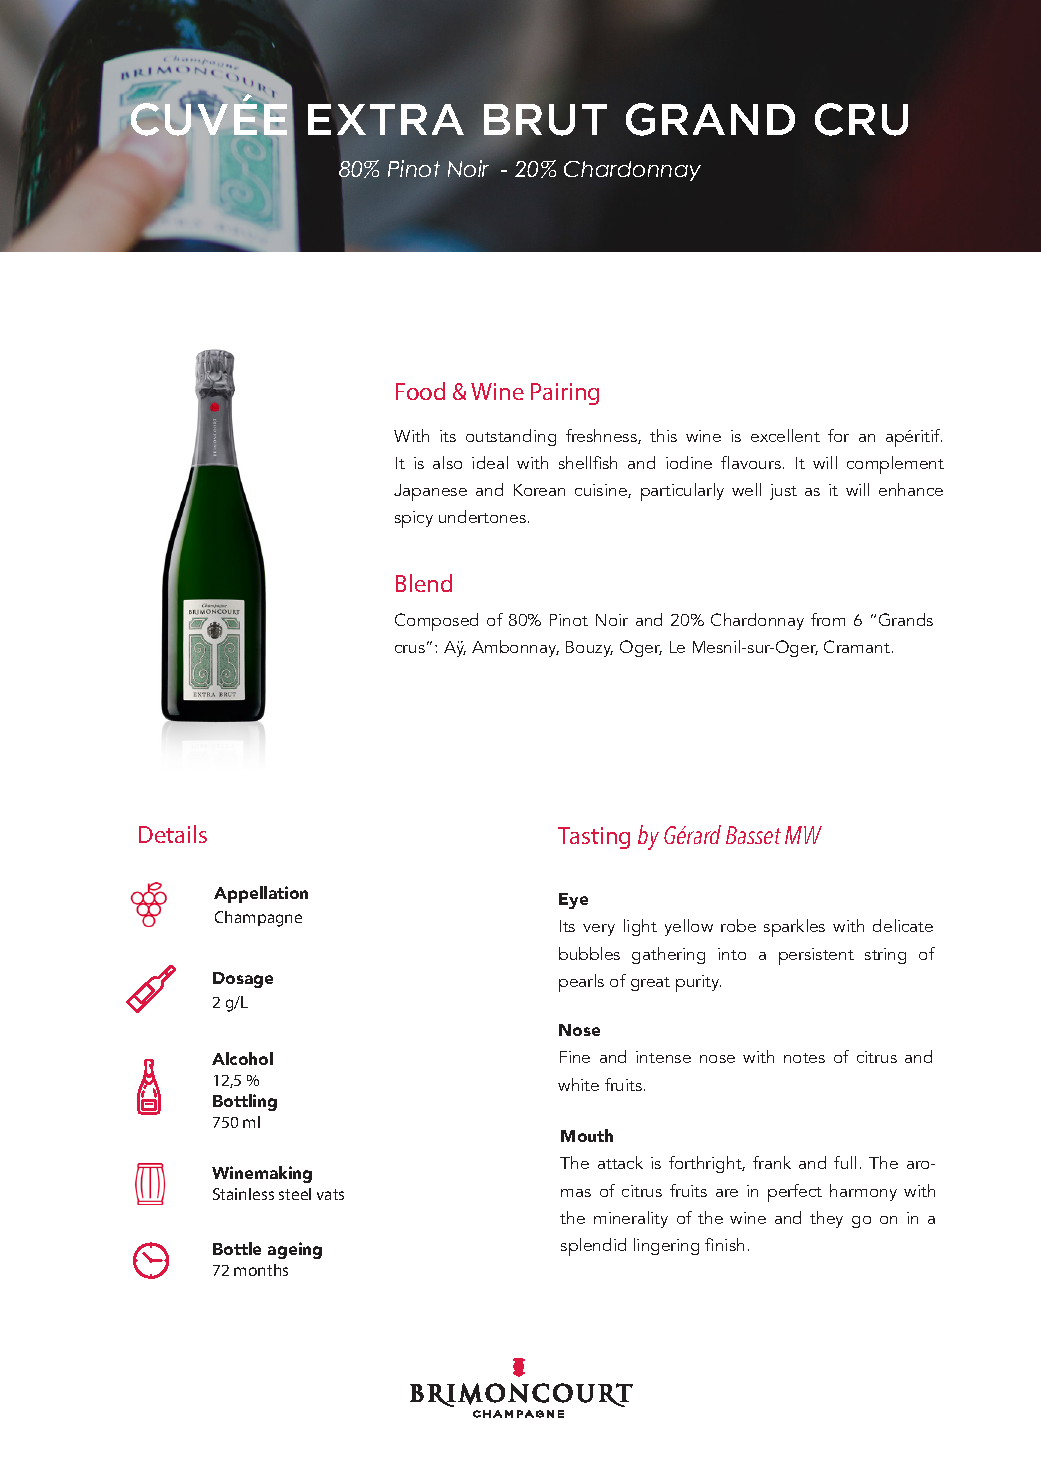  Describe the element at coordinates (436, 622) in the page. I see `Composed` at that location.
